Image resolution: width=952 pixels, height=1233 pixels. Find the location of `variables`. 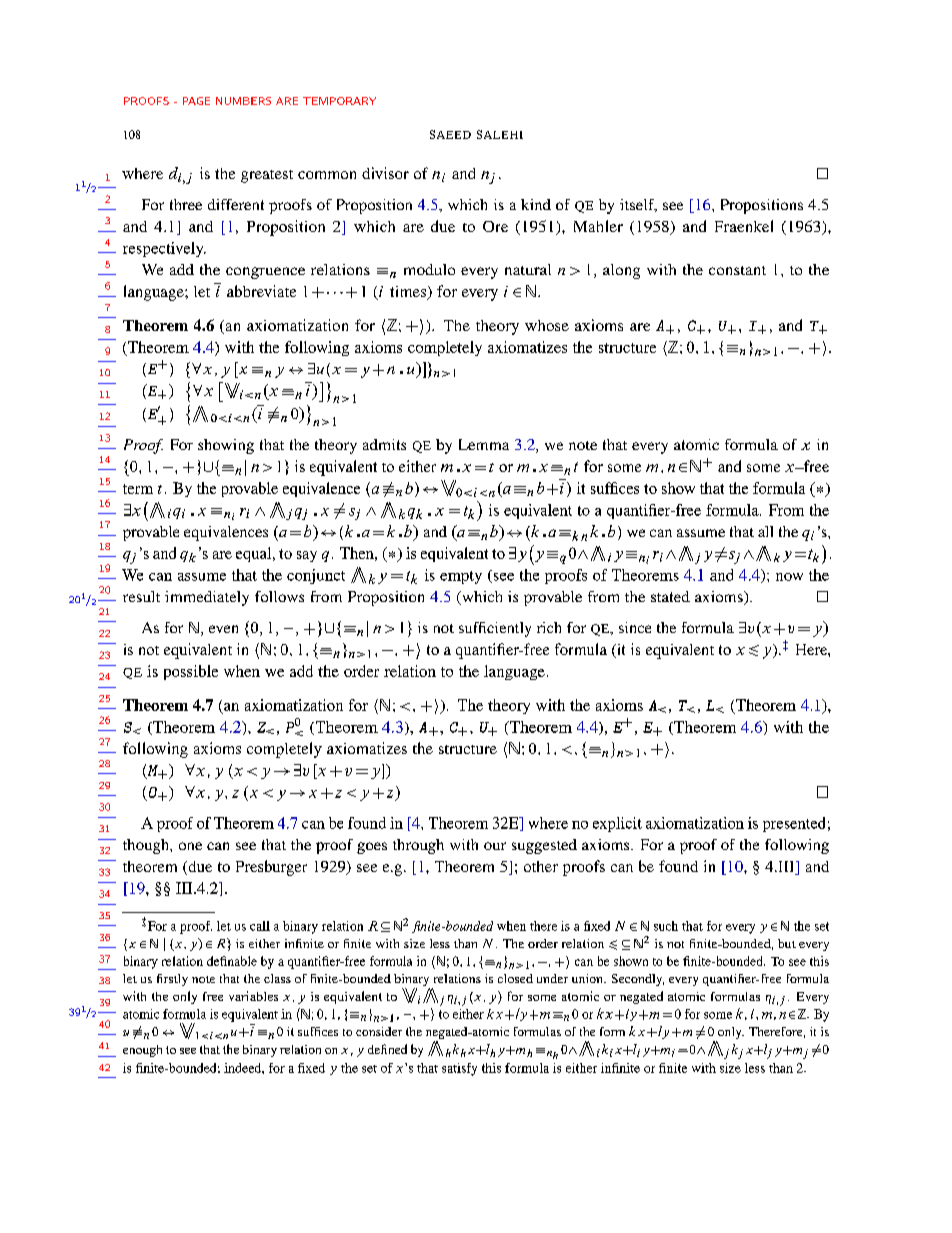

variables is located at coordinates (253, 996).
